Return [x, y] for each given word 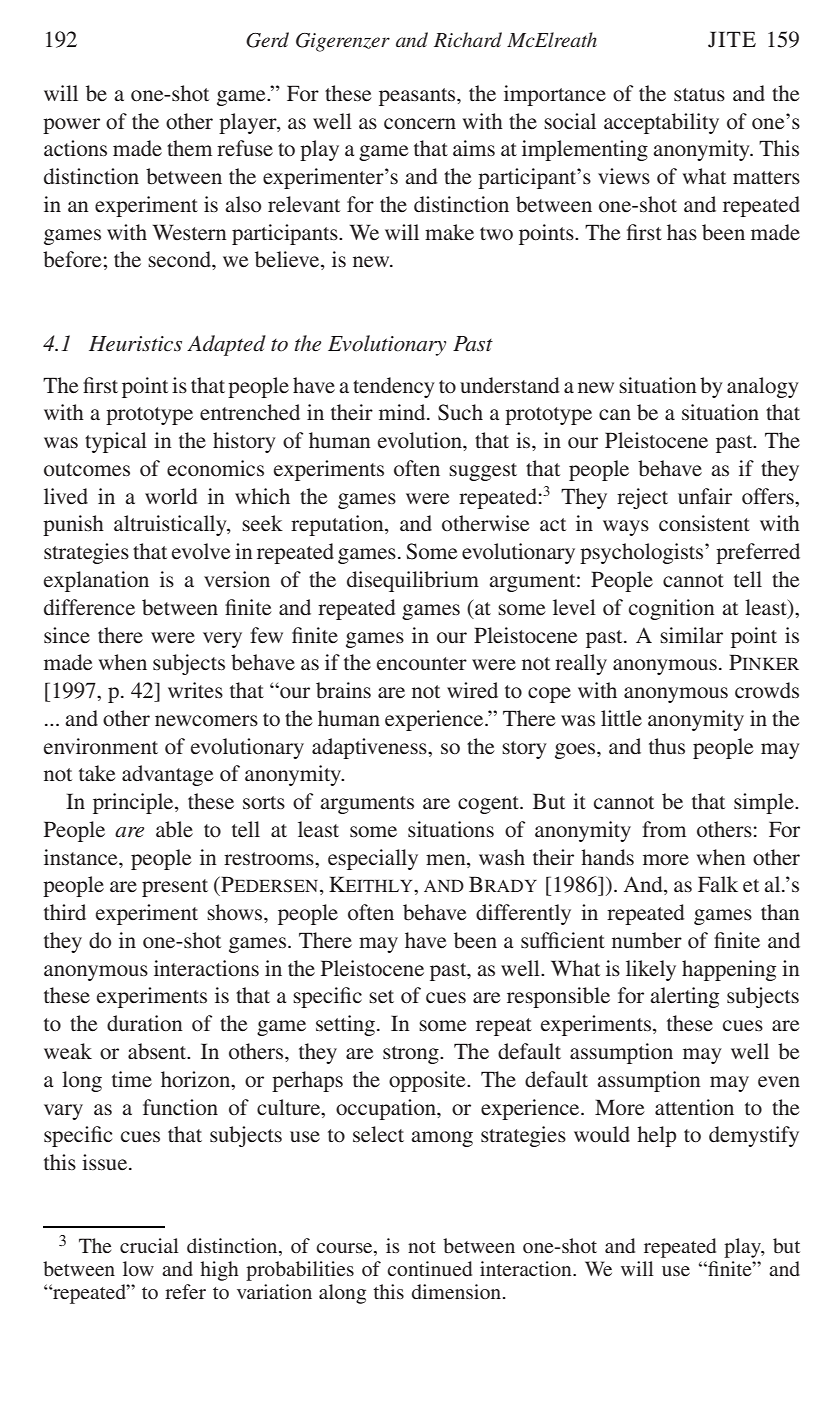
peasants [418, 97]
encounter [422, 664]
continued [429, 1268]
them [189, 148]
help [656, 1136]
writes [195, 690]
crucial [149, 1245]
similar [691, 635]
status [699, 95]
